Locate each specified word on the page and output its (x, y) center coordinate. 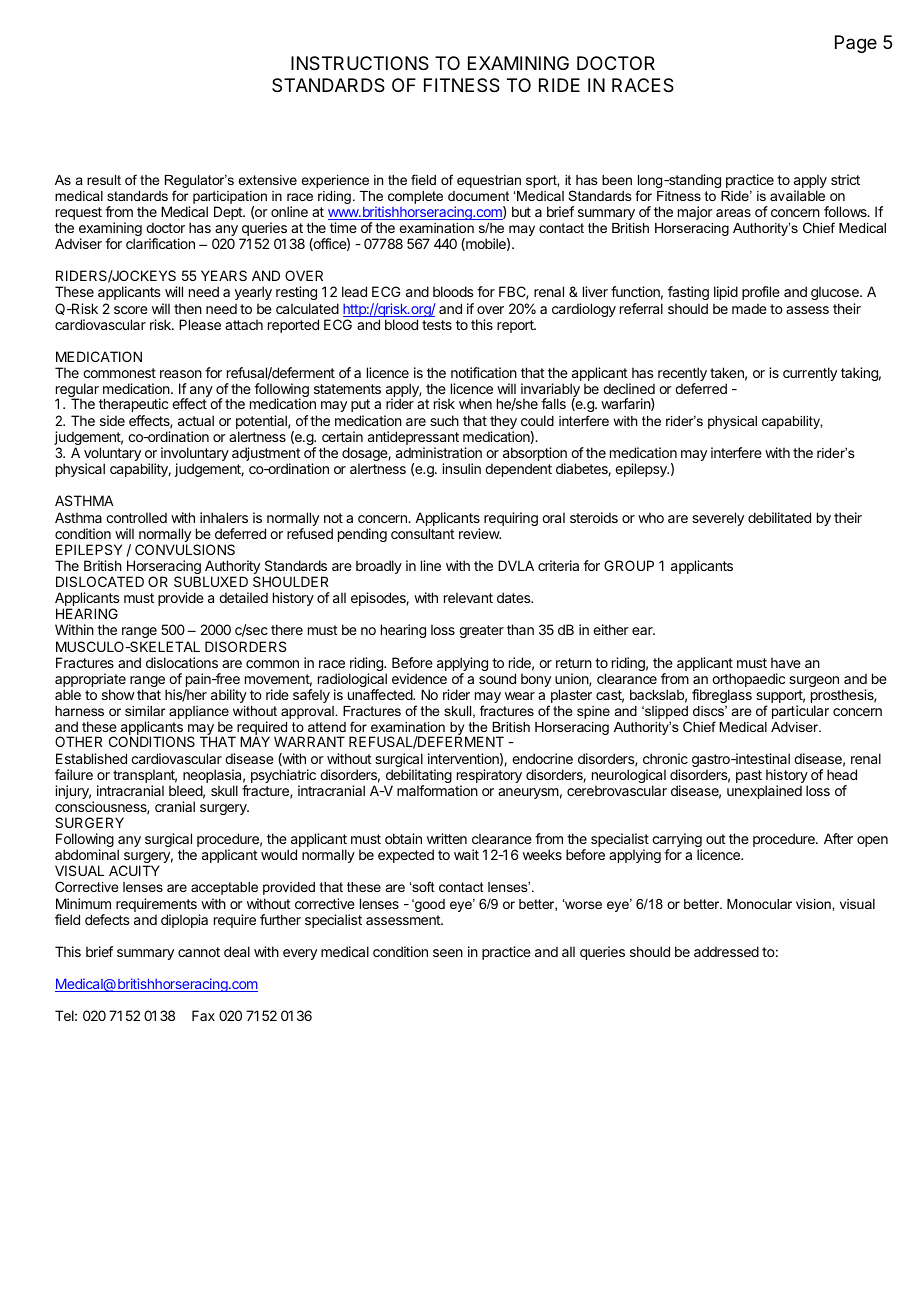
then (188, 308)
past (749, 776)
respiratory (489, 777)
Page (856, 44)
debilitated (779, 517)
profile (761, 293)
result (104, 180)
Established (91, 758)
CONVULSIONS (185, 549)
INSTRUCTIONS (360, 63)
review (480, 533)
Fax (203, 1015)
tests (437, 325)
